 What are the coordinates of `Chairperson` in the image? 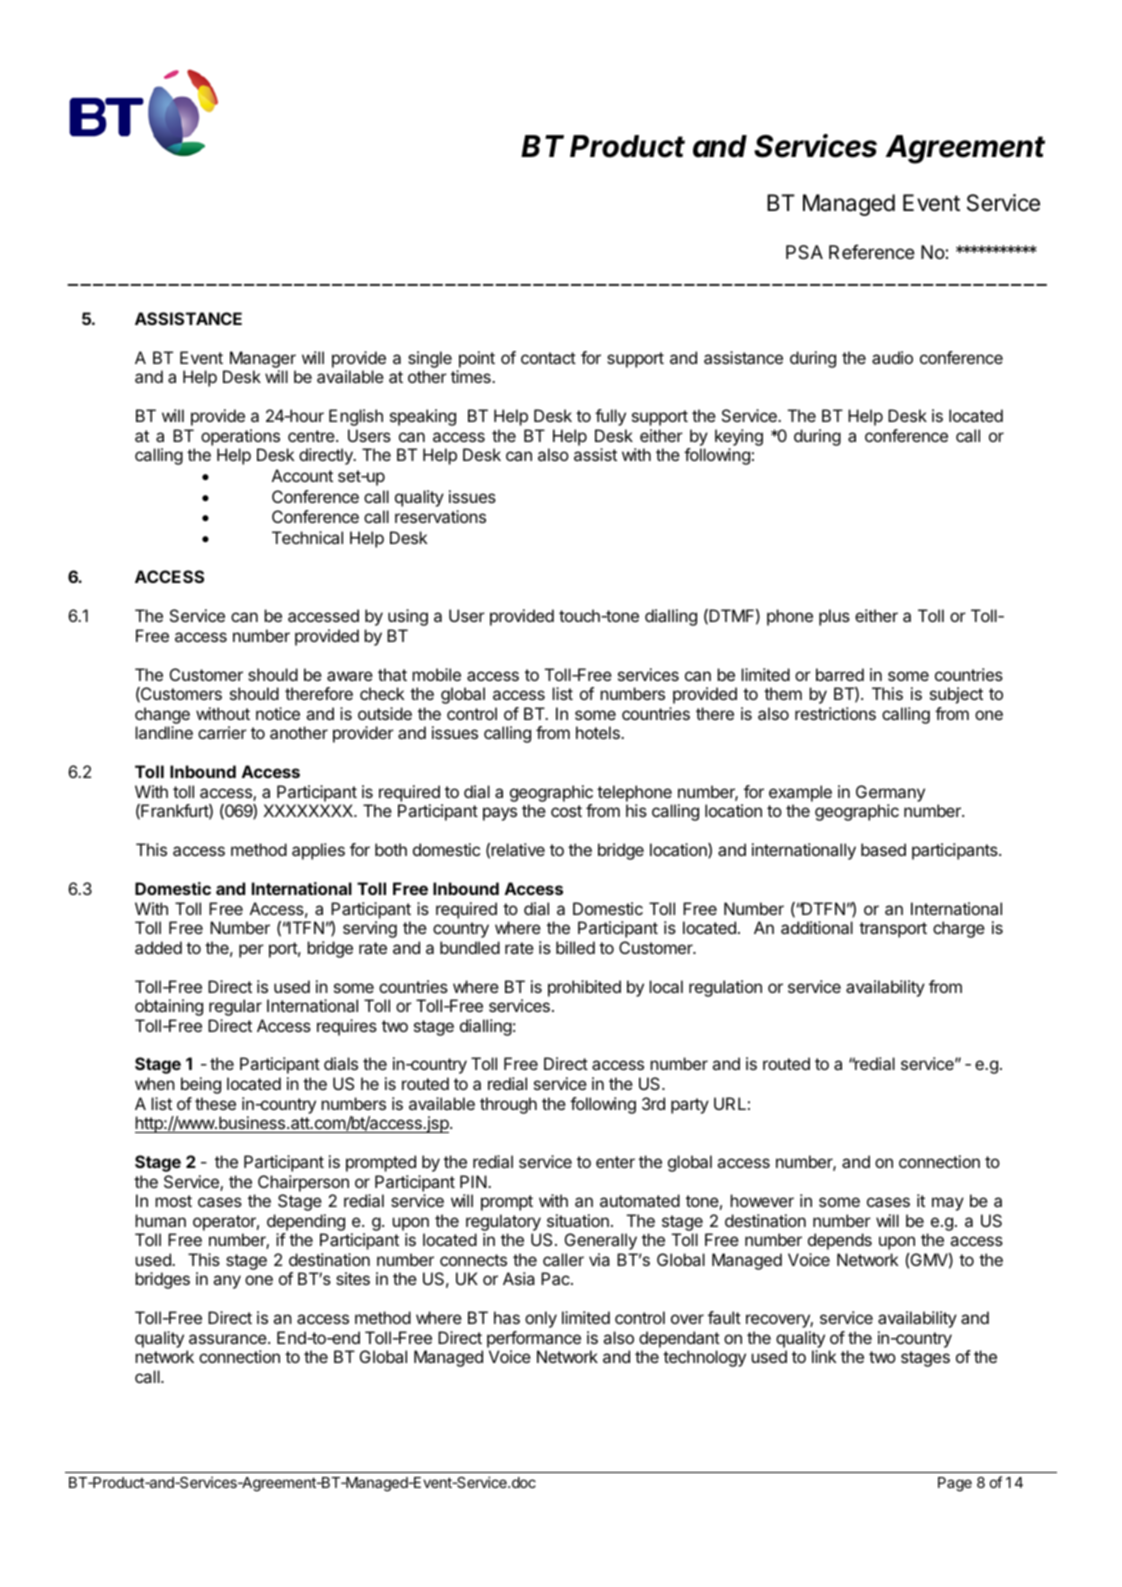 It's located at (303, 1183).
